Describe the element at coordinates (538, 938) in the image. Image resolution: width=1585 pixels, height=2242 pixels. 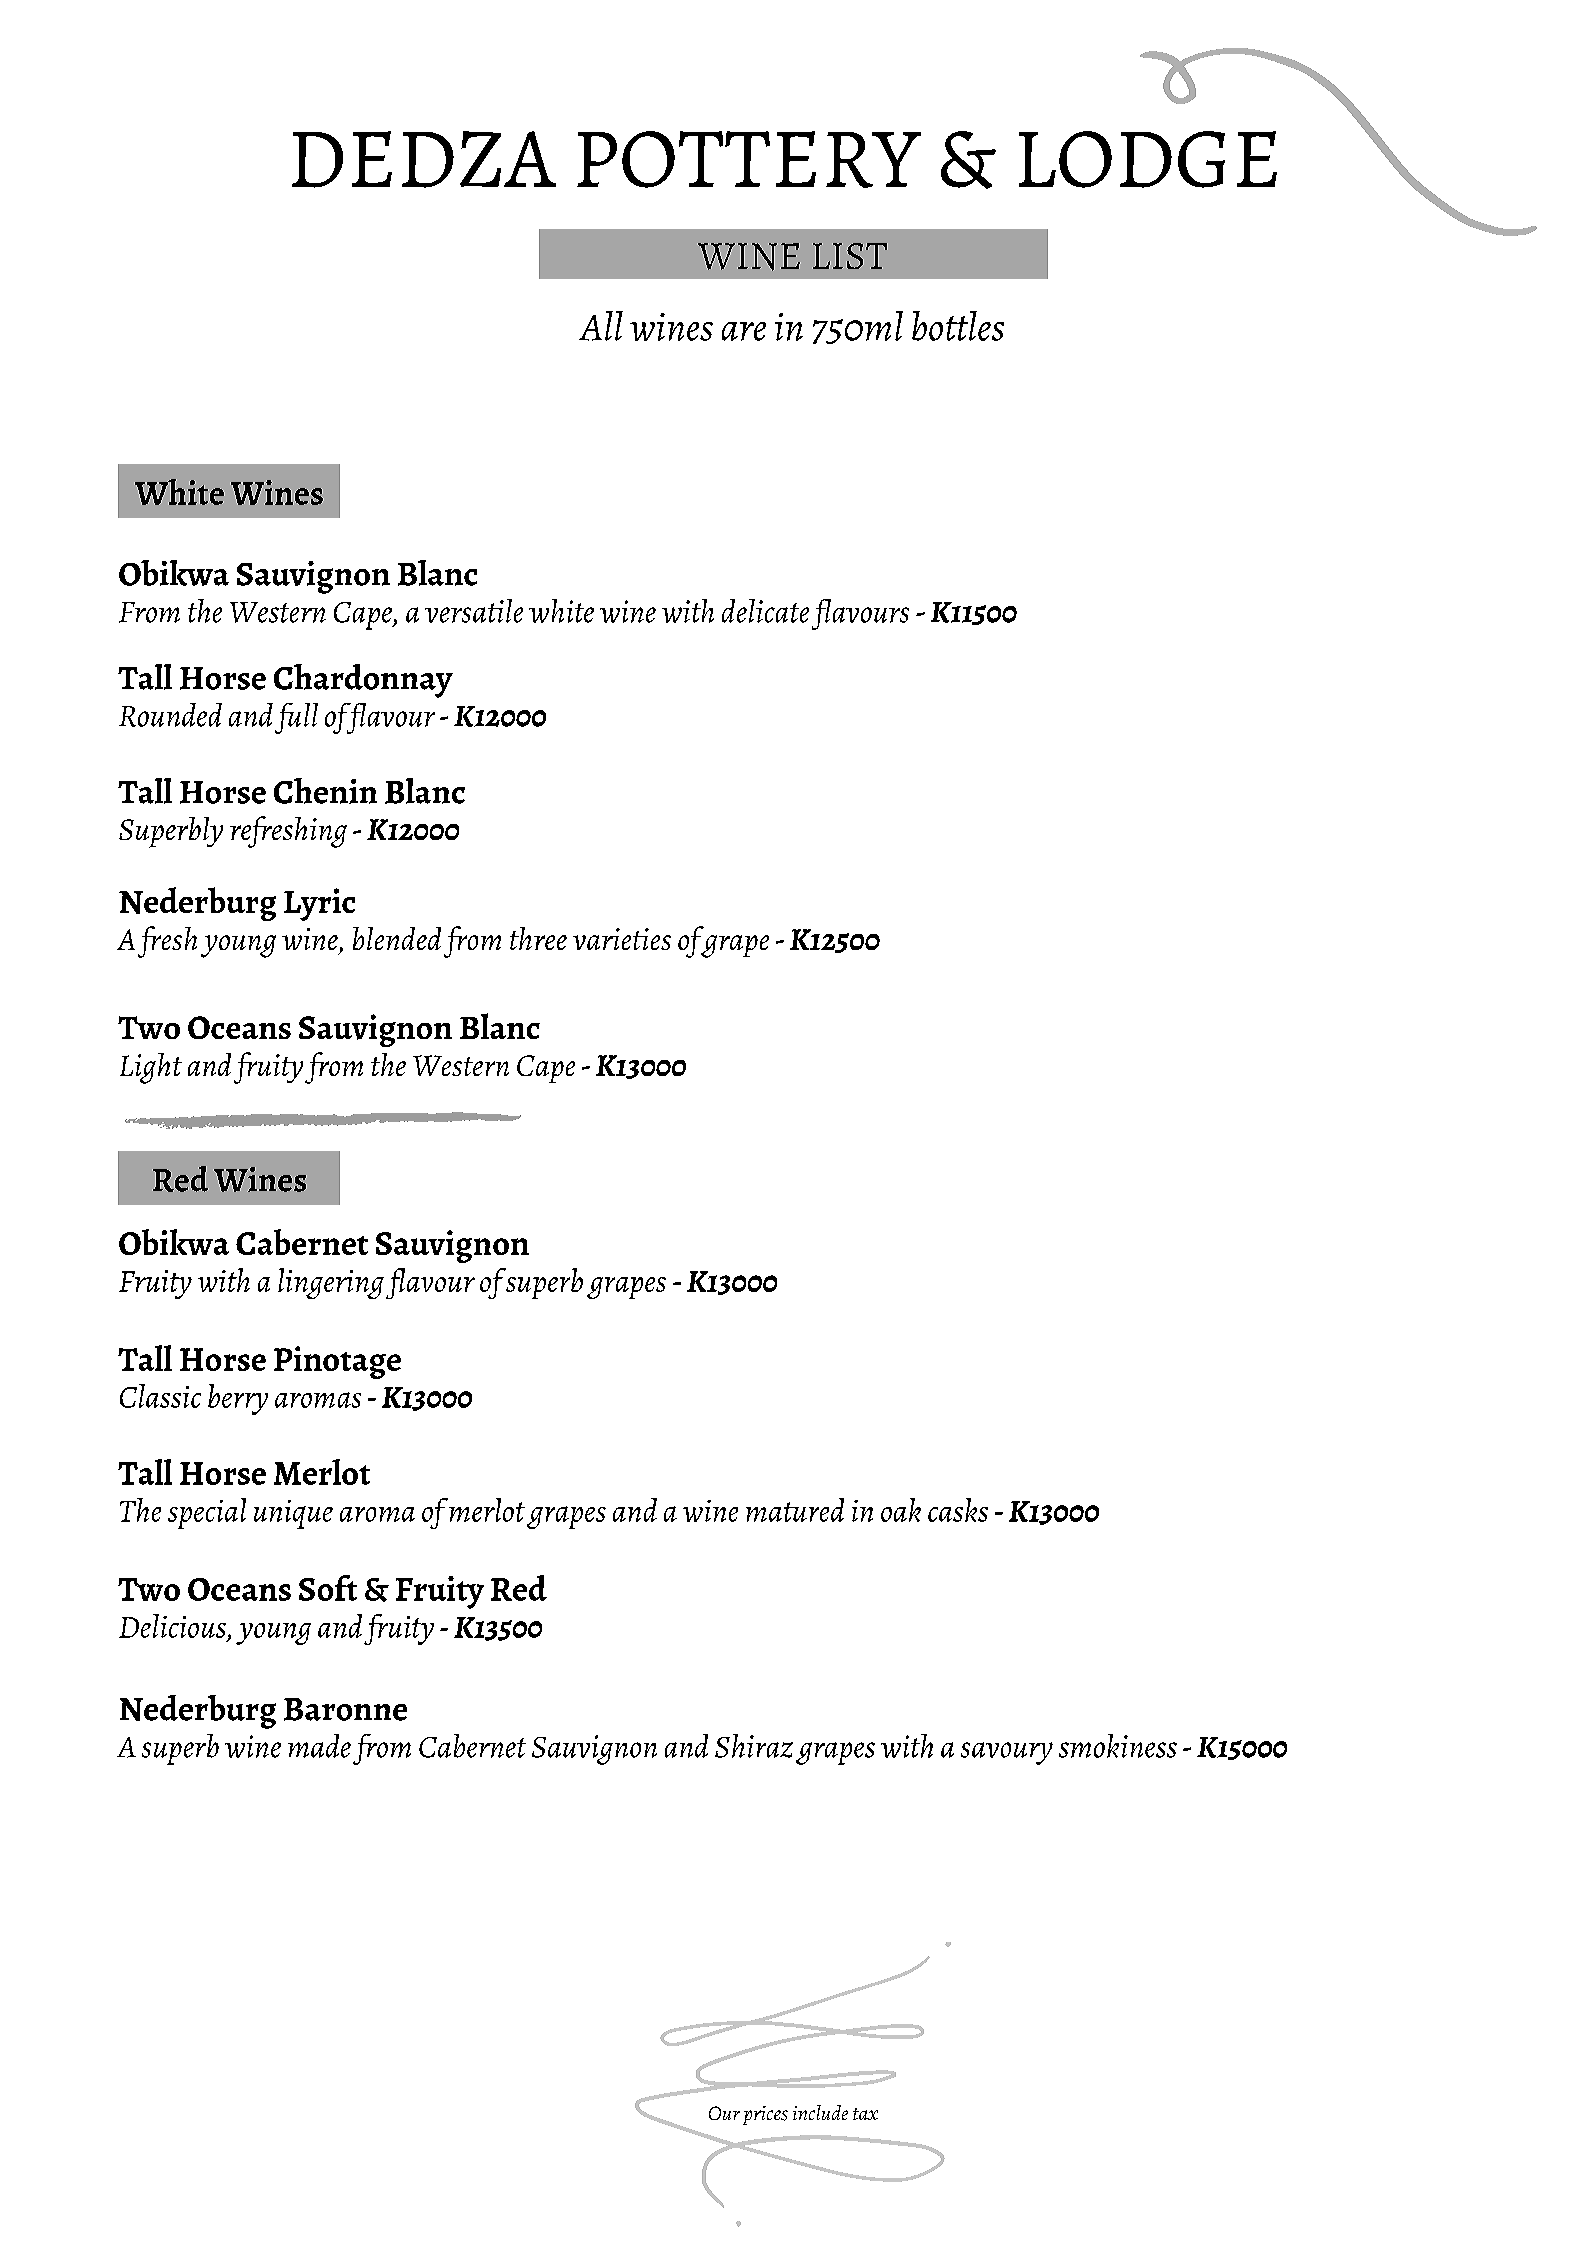
I see `three` at that location.
